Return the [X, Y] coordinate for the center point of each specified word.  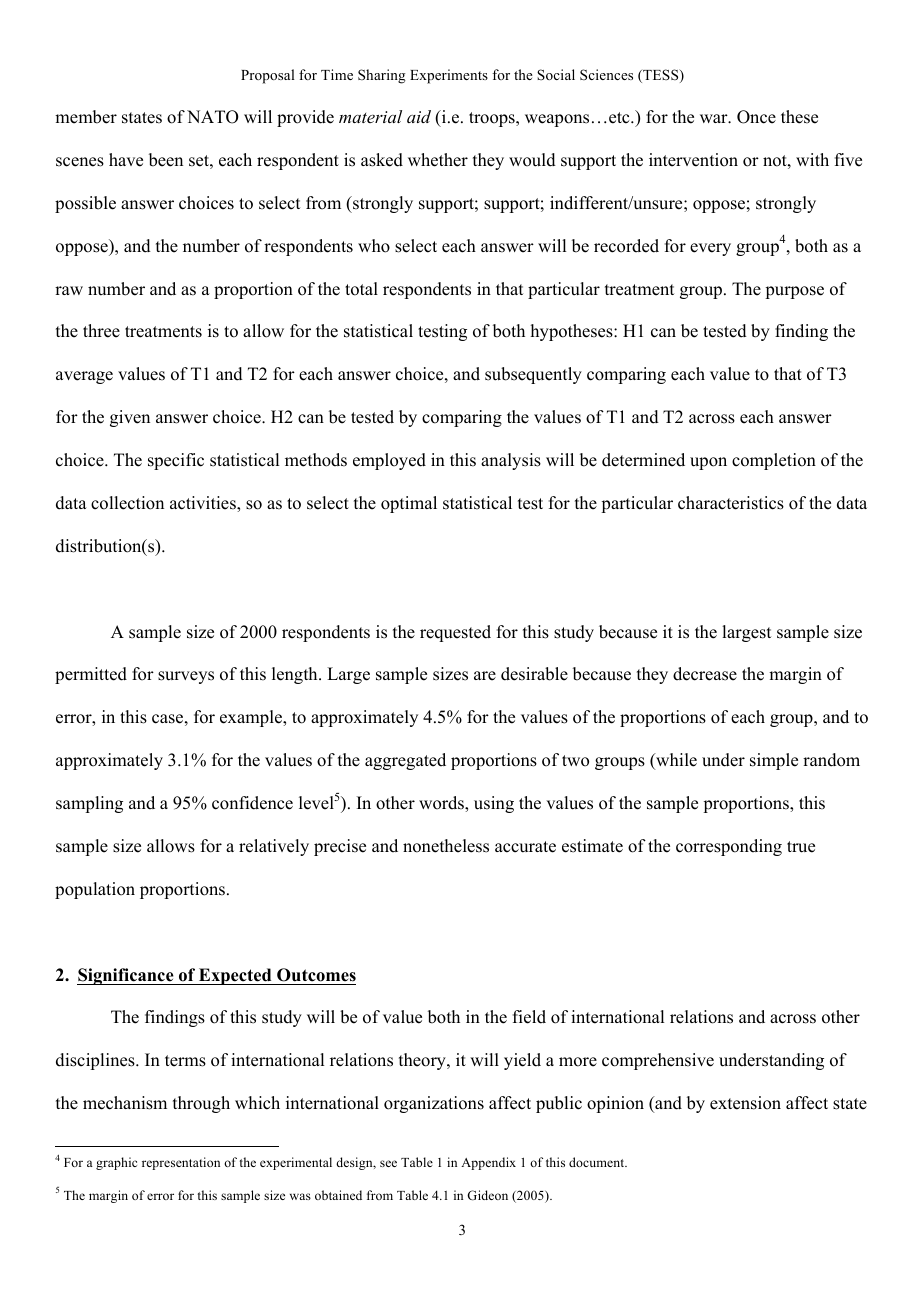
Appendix [488, 1163]
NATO [213, 117]
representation [181, 1163]
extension [745, 1103]
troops [493, 119]
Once [756, 117]
